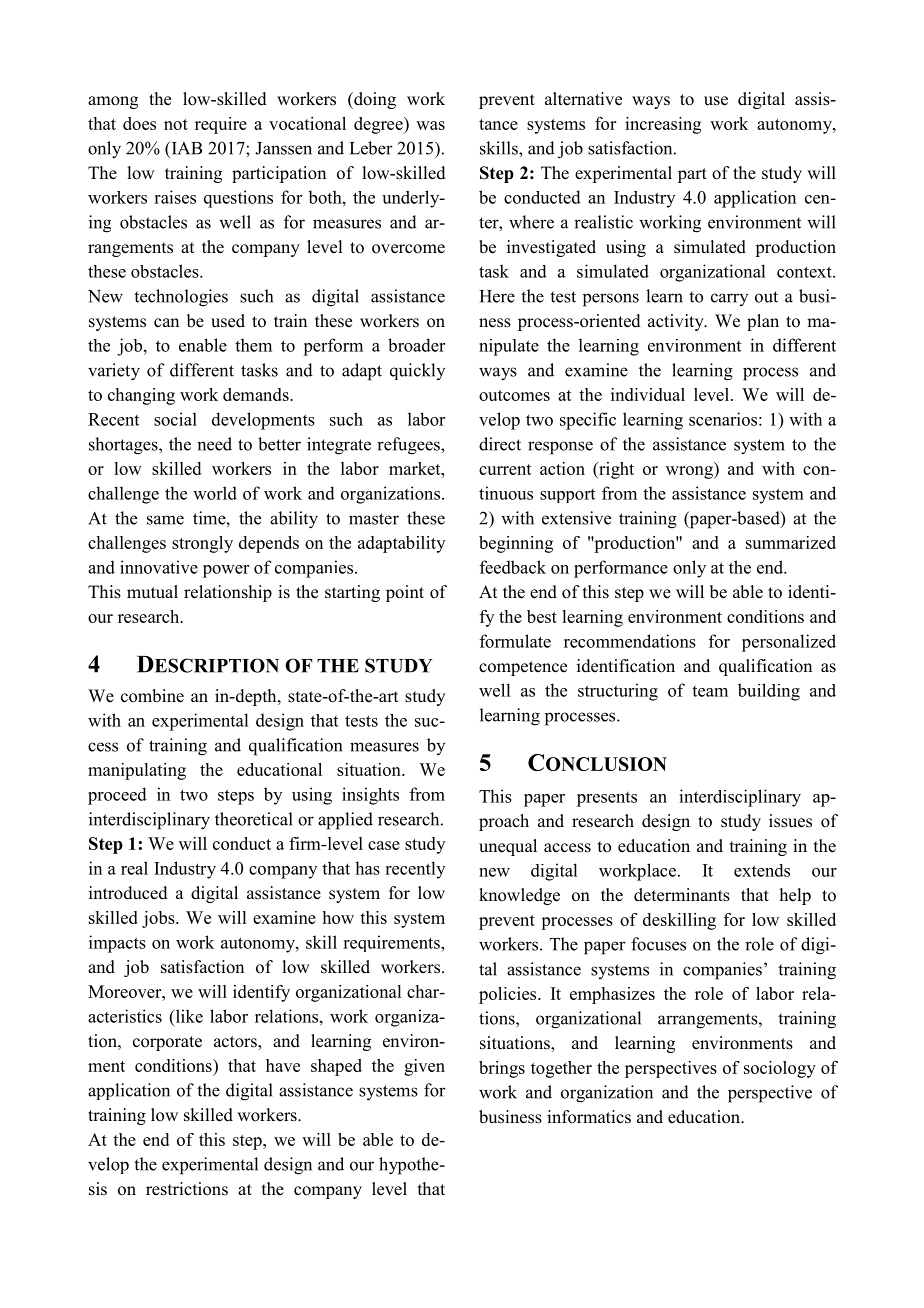 The width and height of the screenshot is (924, 1308). I want to click on not, so click(176, 124).
